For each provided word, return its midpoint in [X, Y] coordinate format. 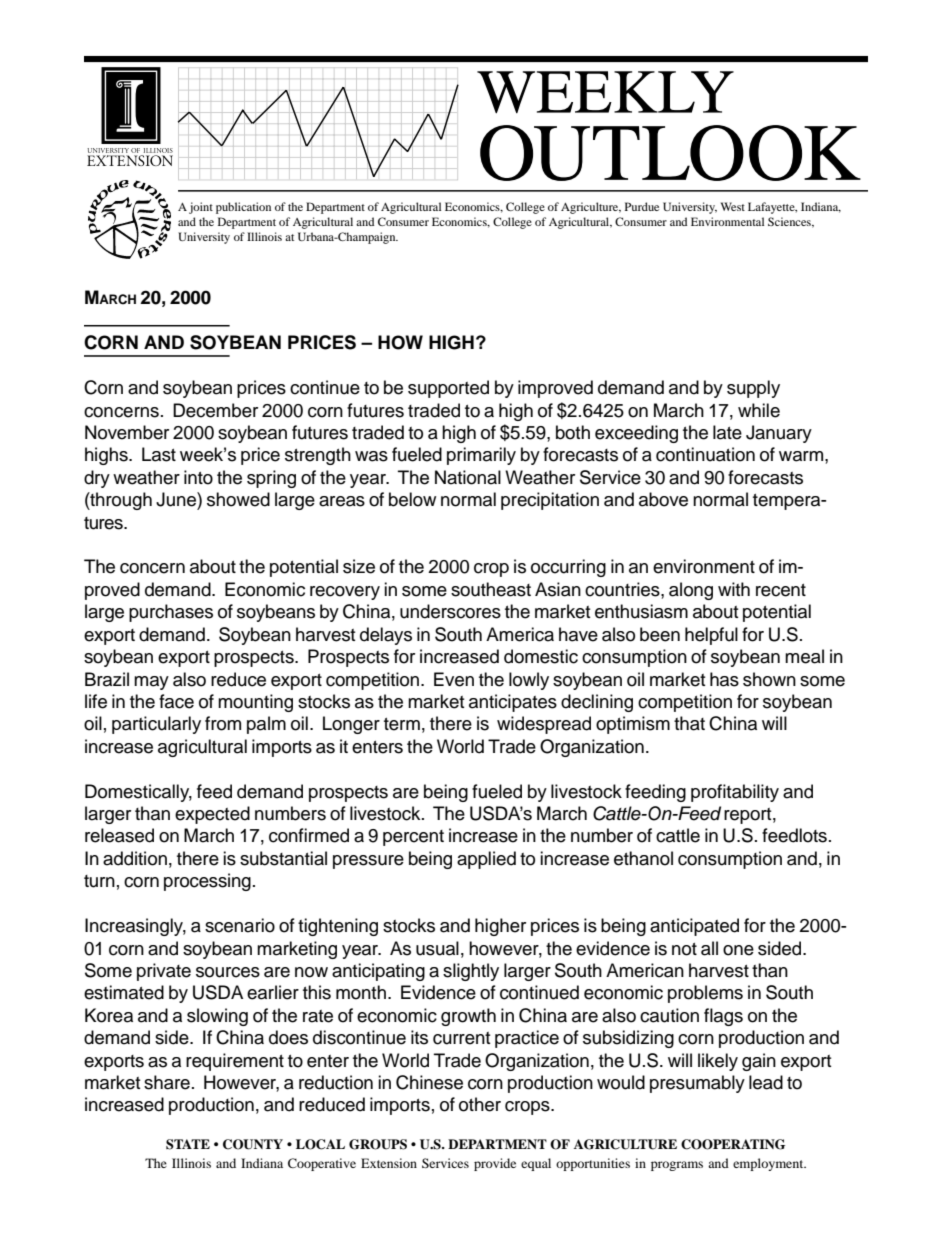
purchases [171, 613]
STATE [188, 1144]
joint [201, 208]
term [402, 724]
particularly [156, 725]
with [734, 589]
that [689, 723]
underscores [450, 611]
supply [753, 389]
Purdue [642, 206]
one [738, 950]
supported [448, 389]
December [215, 410]
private [164, 972]
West [733, 206]
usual [437, 948]
